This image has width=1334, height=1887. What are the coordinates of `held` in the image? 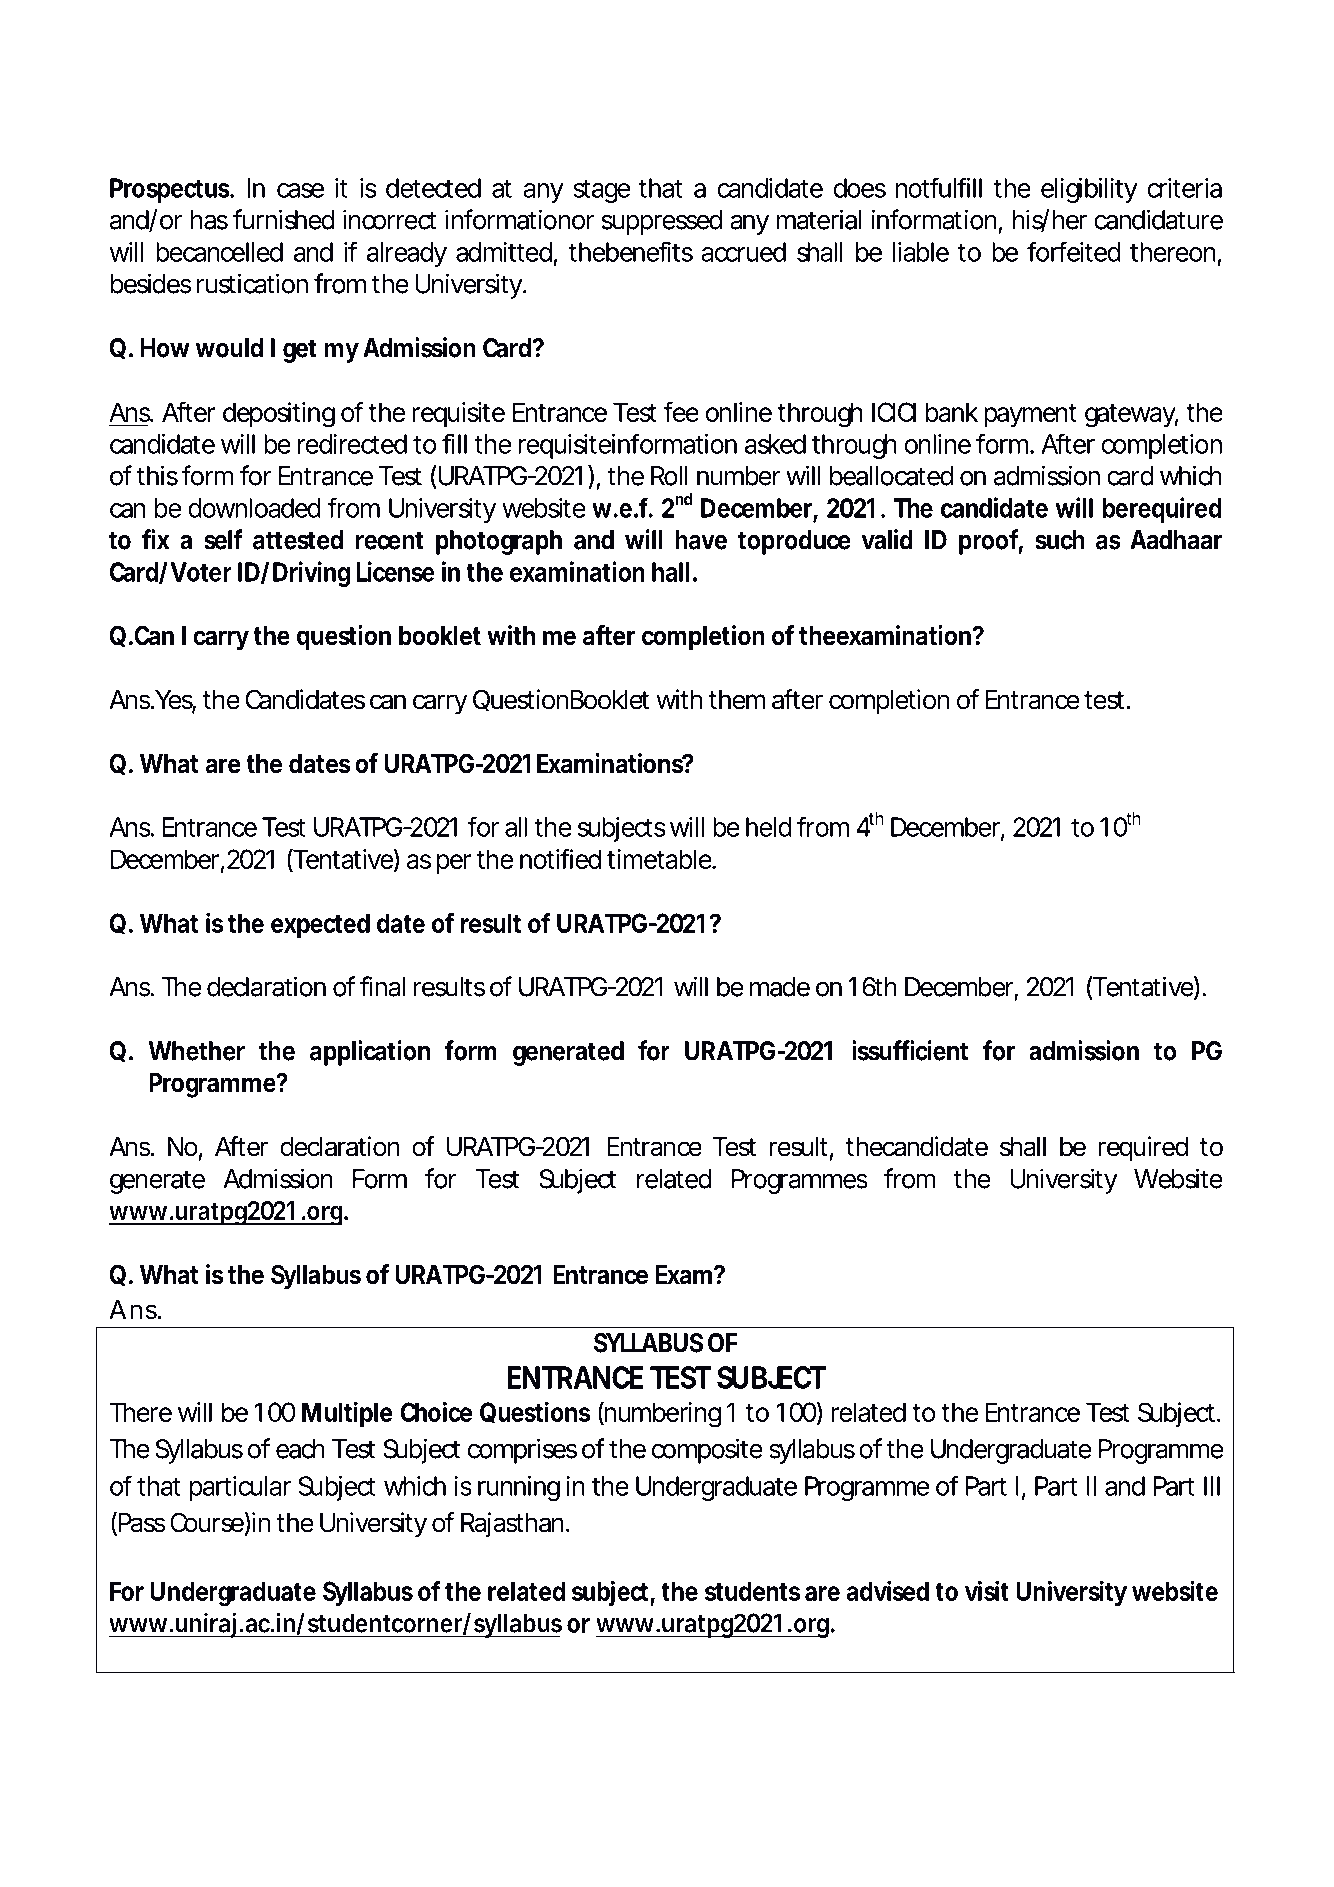 It's located at (769, 827).
